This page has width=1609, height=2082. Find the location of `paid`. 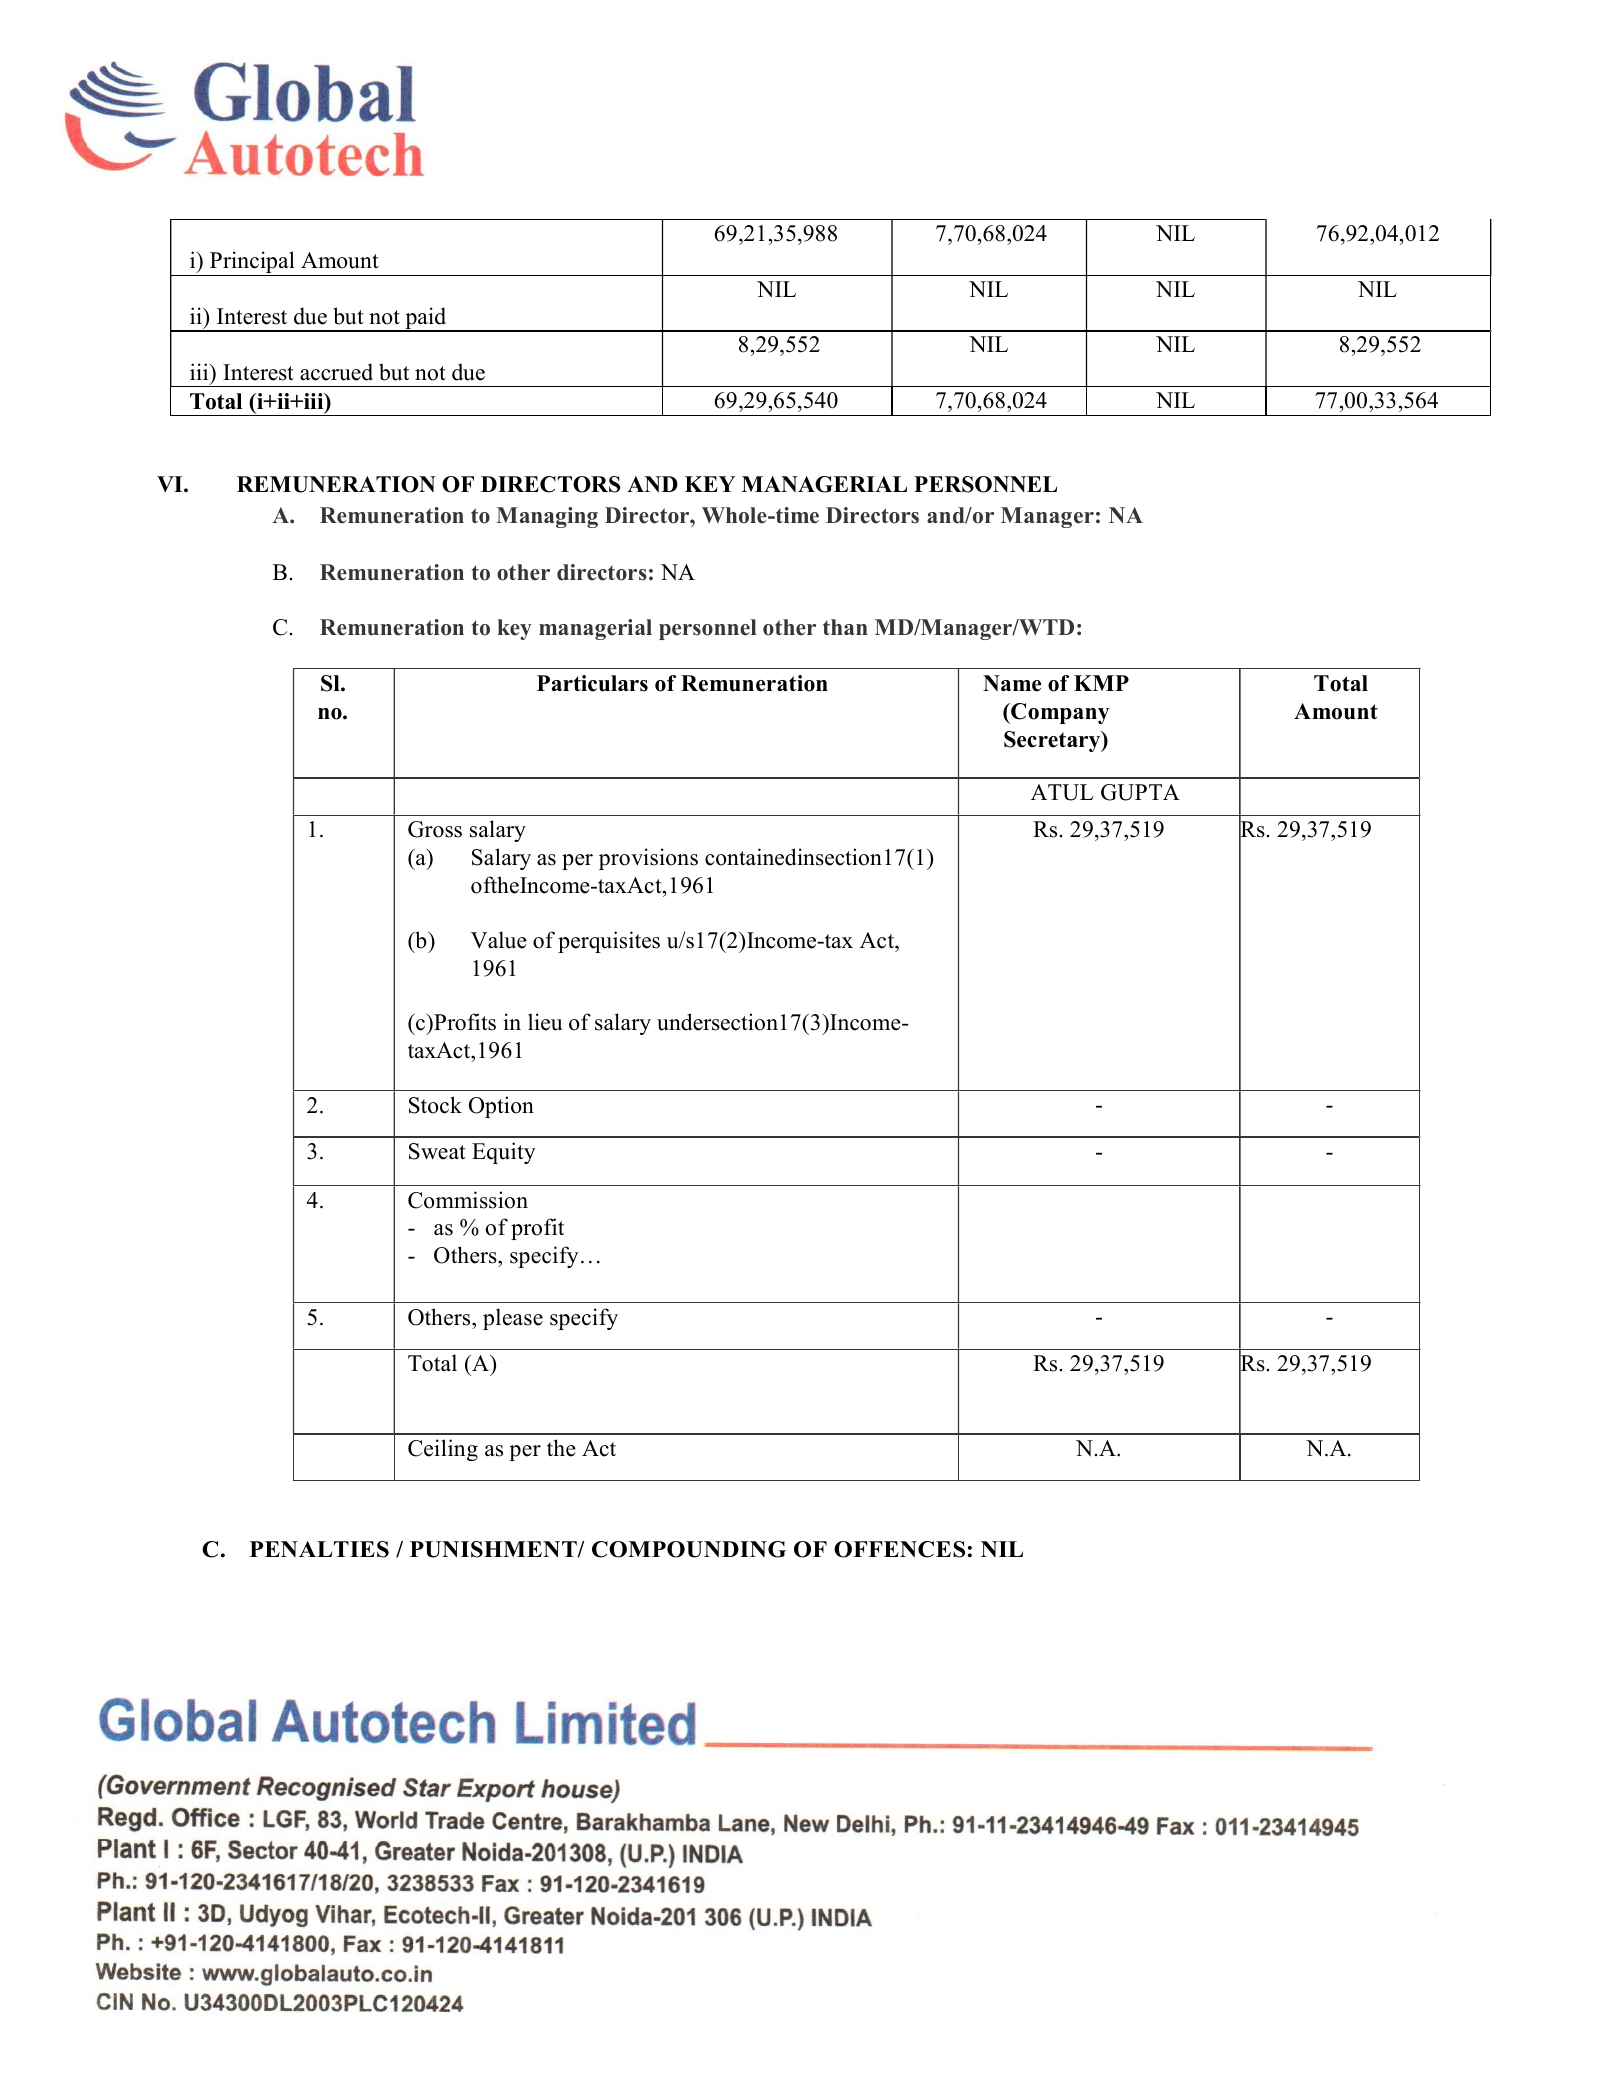

paid is located at coordinates (426, 319).
